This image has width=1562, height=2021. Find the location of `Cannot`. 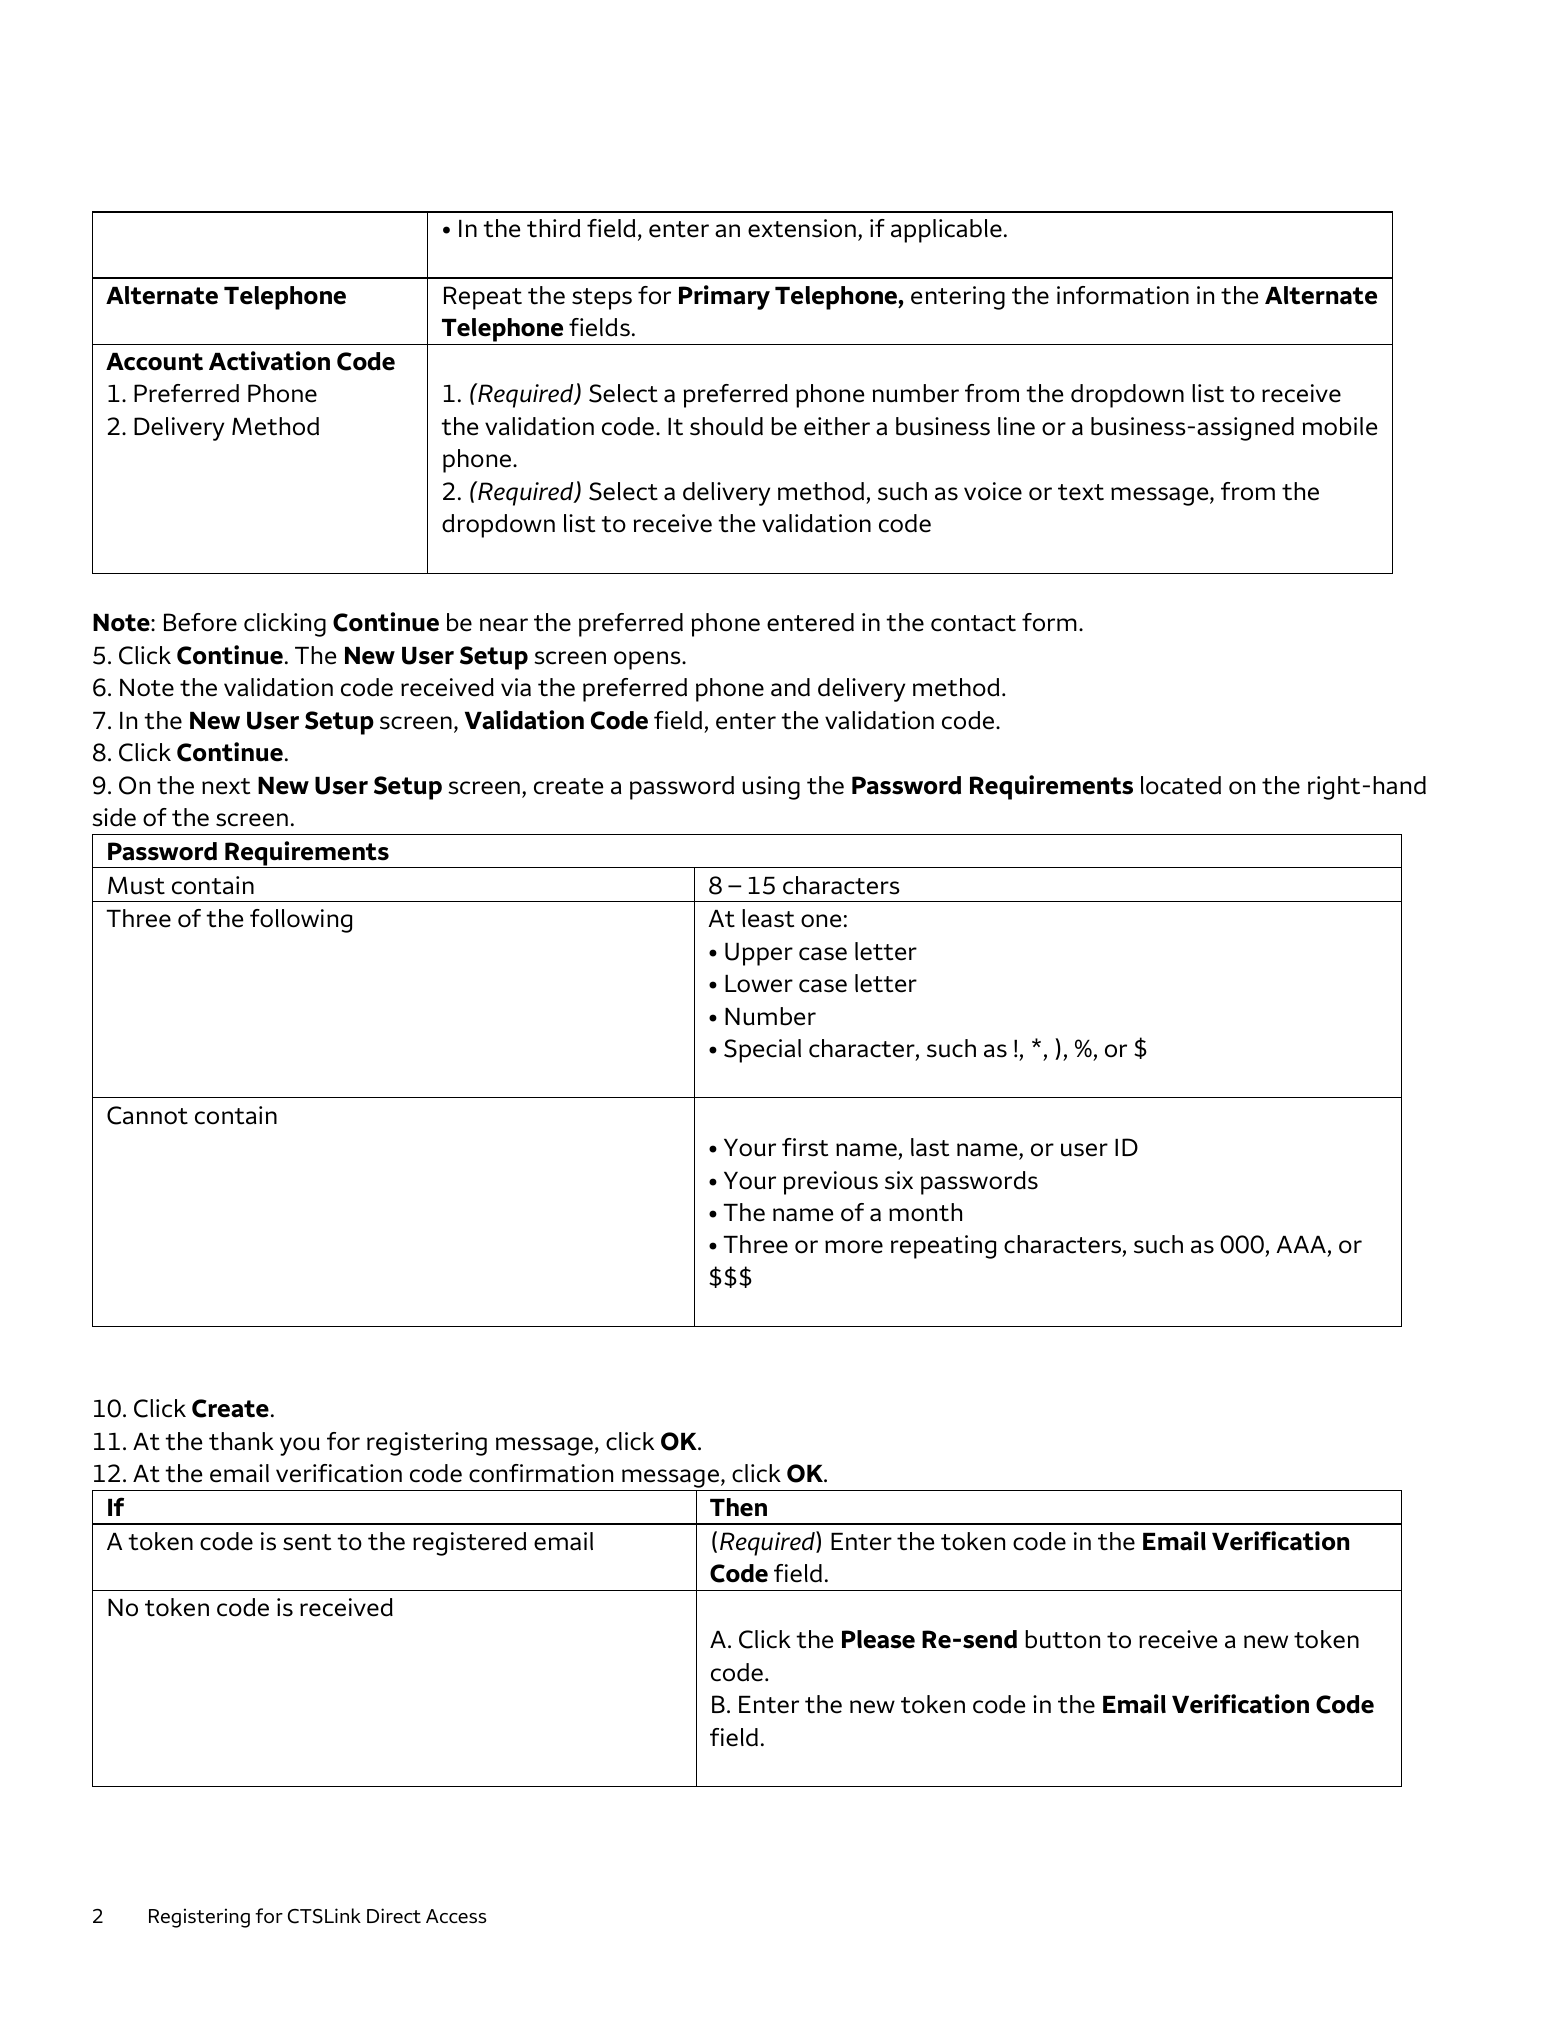

Cannot is located at coordinates (147, 1115).
